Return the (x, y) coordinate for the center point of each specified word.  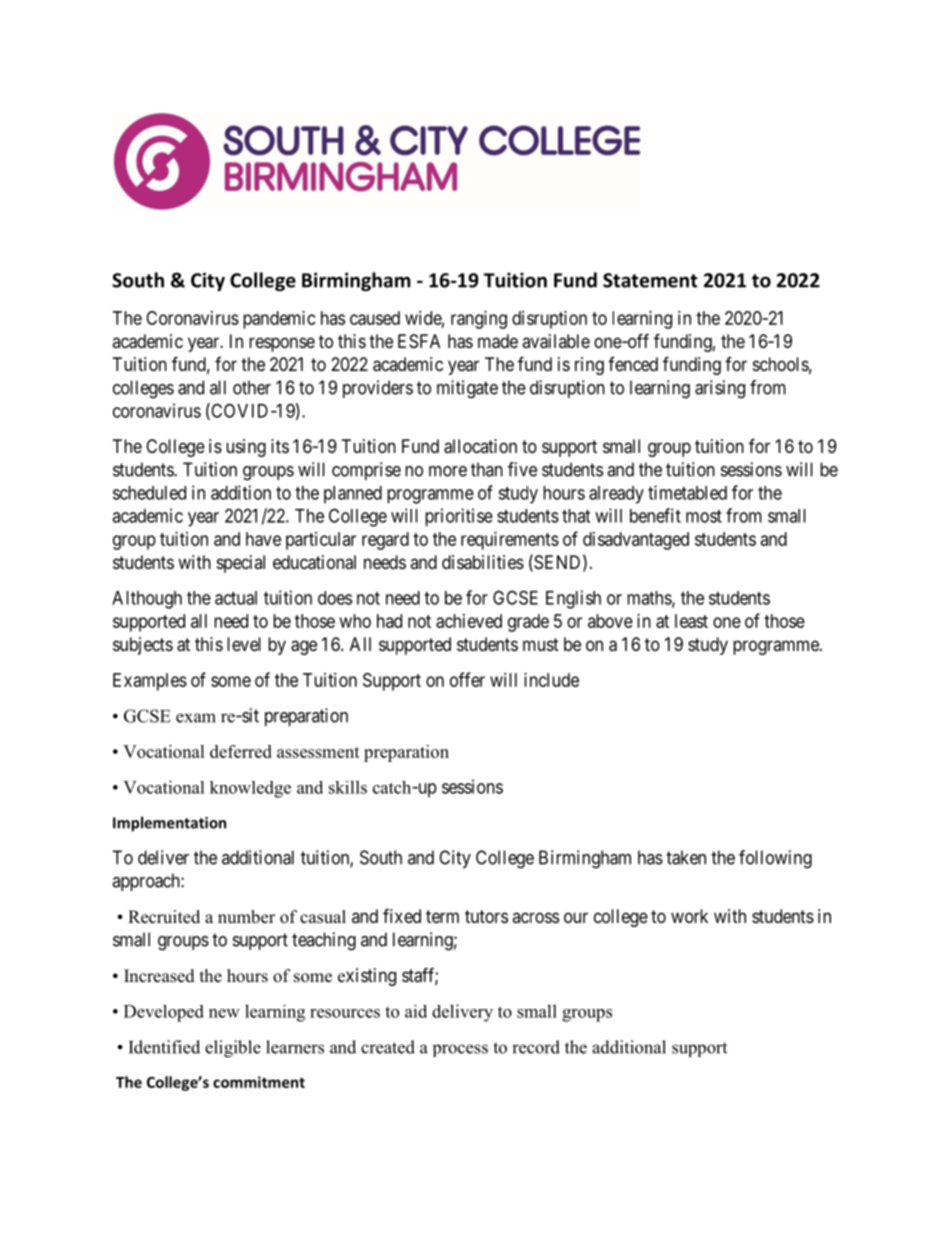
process (460, 1050)
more (448, 471)
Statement (650, 280)
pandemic (279, 320)
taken (686, 857)
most (704, 516)
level (244, 644)
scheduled (149, 493)
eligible (233, 1049)
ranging (479, 320)
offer (467, 679)
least (691, 621)
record (536, 1047)
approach (147, 882)
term (442, 916)
